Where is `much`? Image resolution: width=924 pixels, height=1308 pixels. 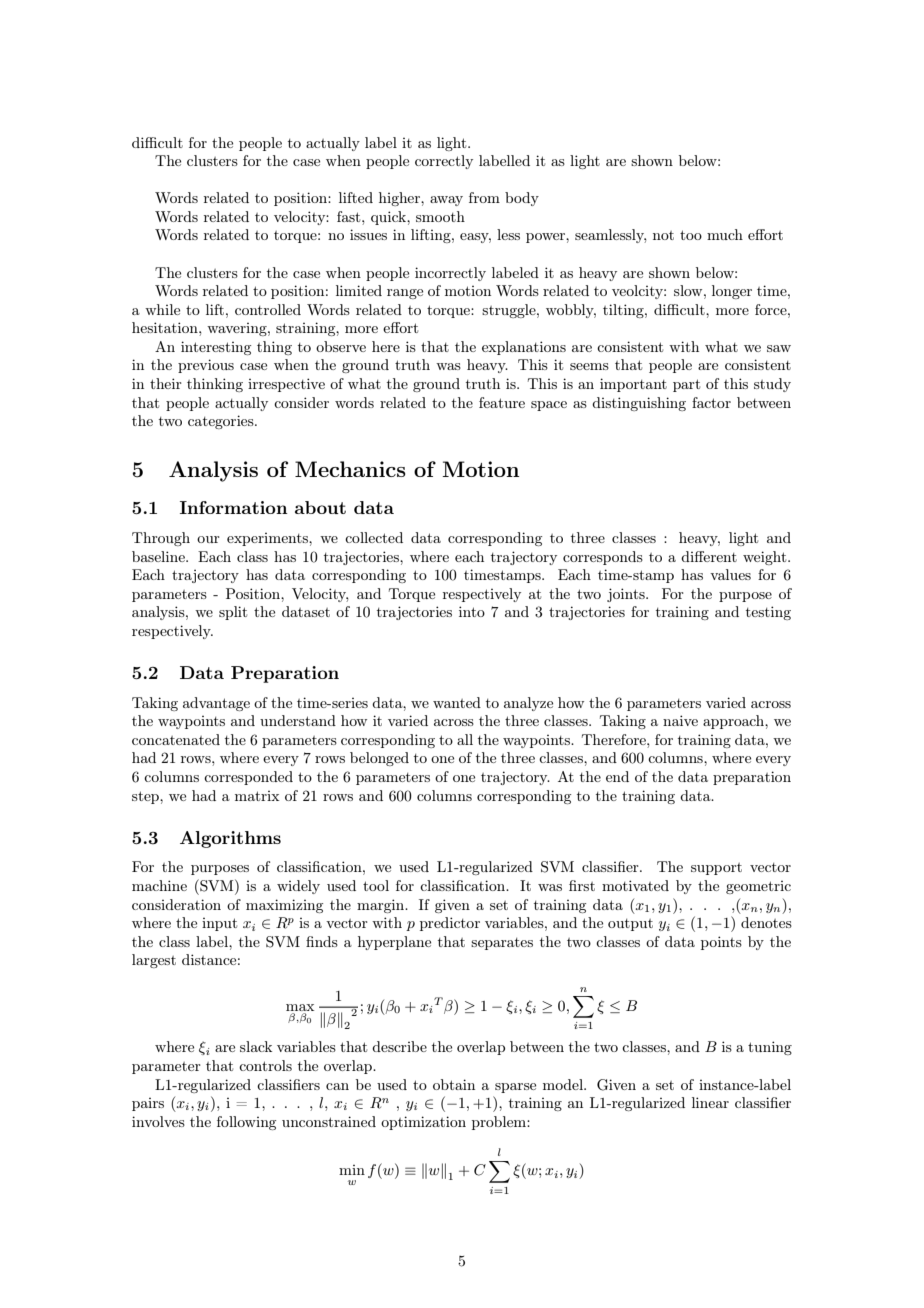 much is located at coordinates (725, 234).
